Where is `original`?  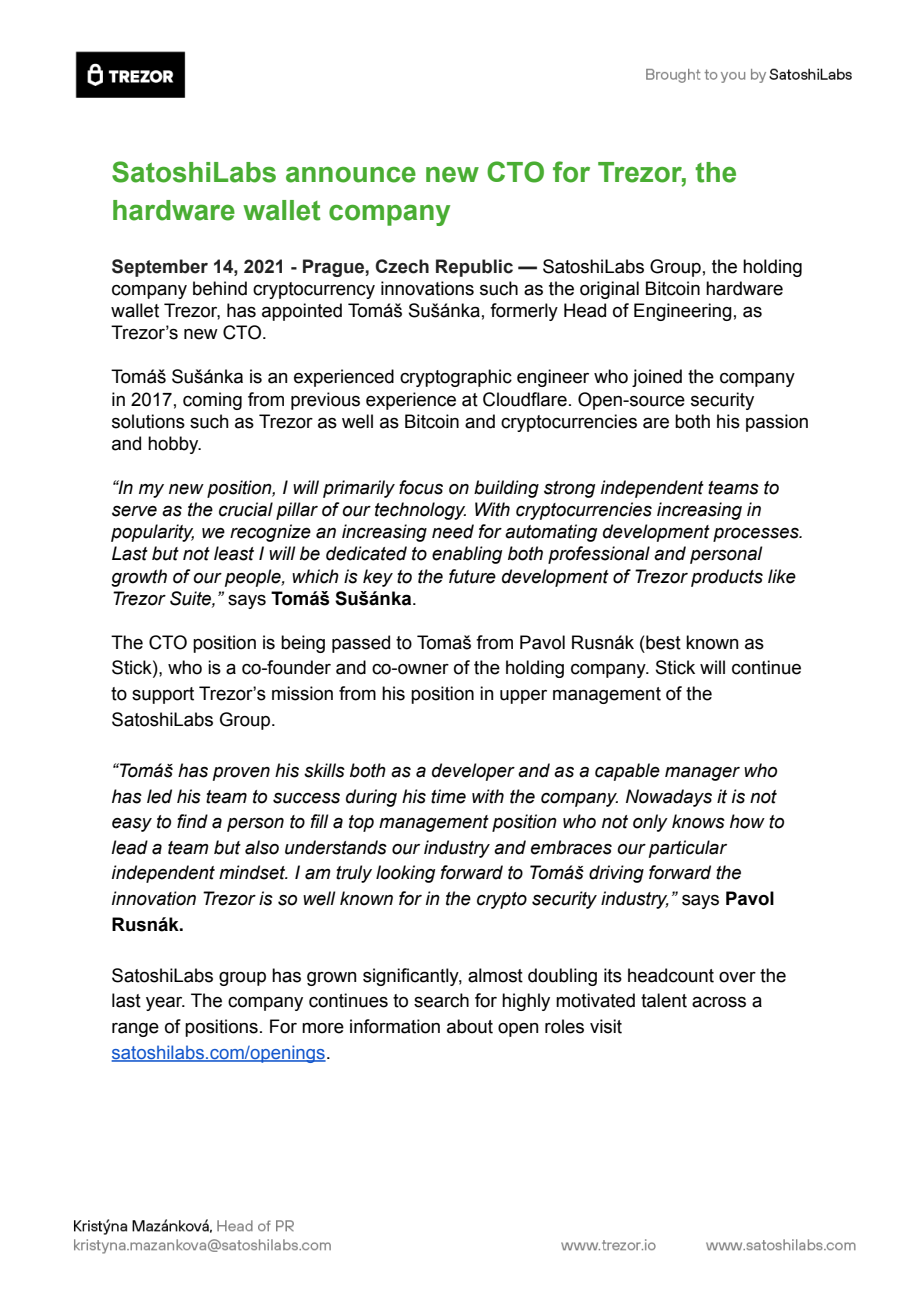 original is located at coordinates (609, 290).
